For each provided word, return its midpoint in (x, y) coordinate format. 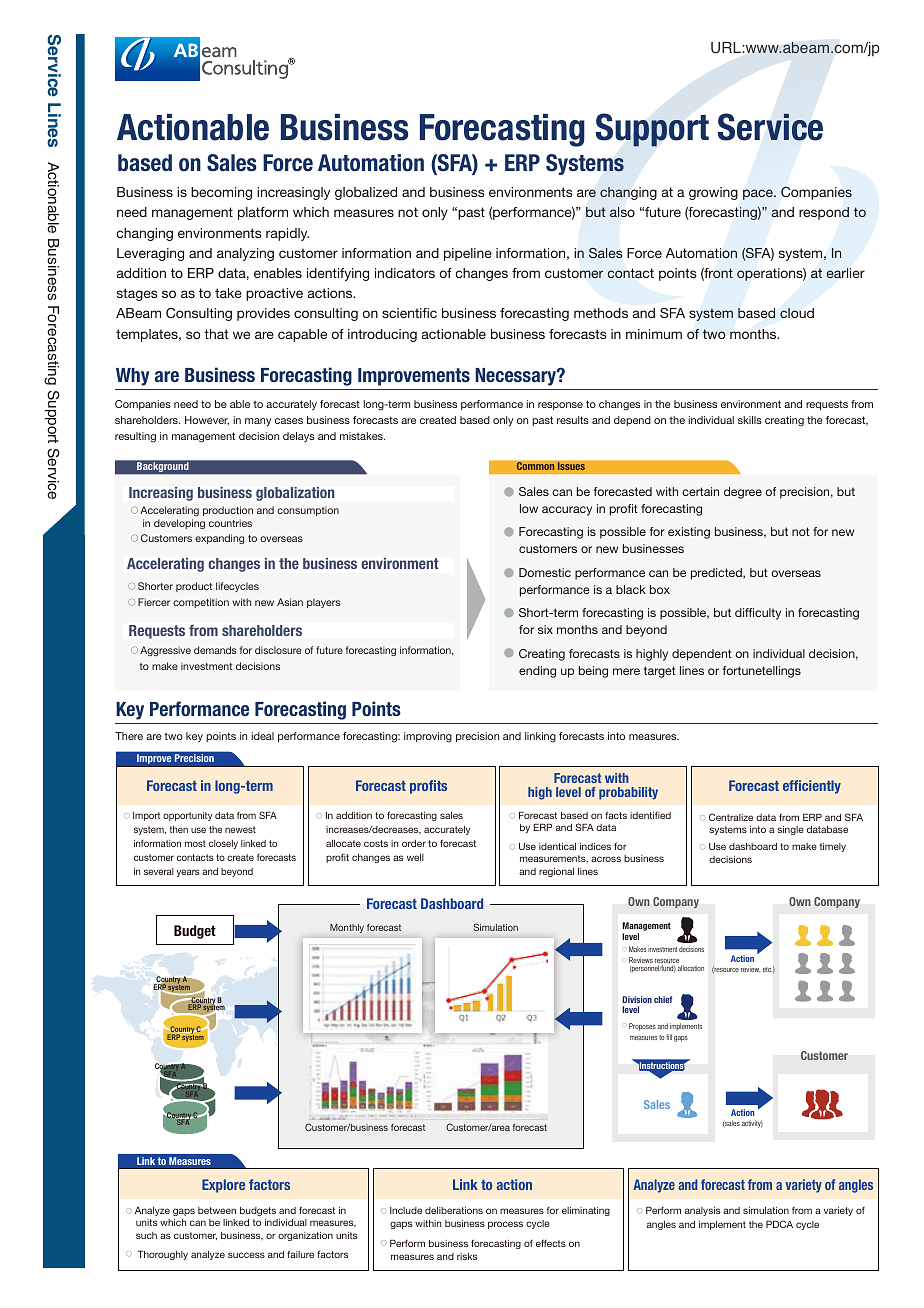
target (660, 672)
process (505, 1225)
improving (428, 737)
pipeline (468, 254)
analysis (702, 1211)
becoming (221, 193)
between (217, 1210)
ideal (262, 736)
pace (759, 194)
